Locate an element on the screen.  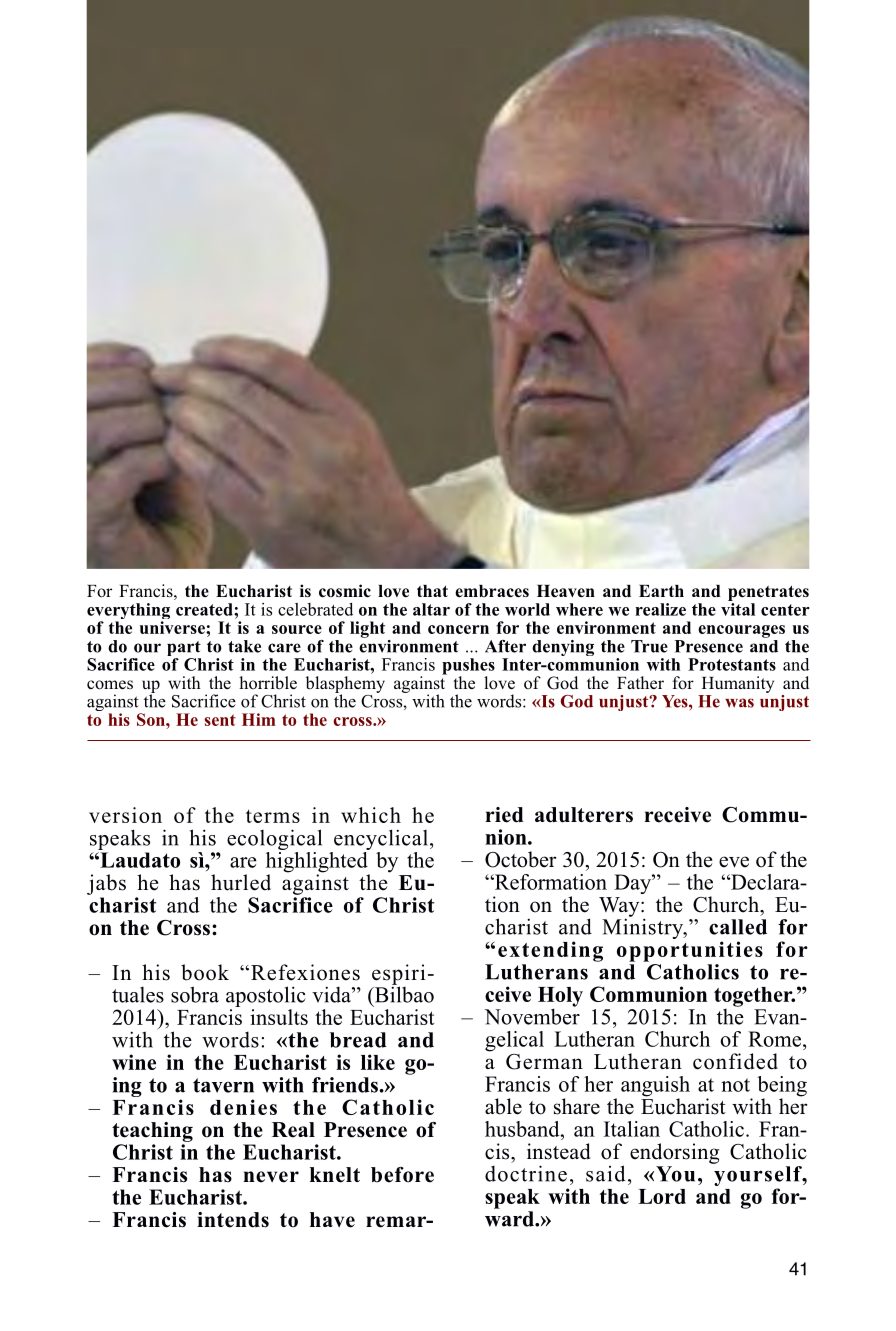
altar is located at coordinates (431, 609).
